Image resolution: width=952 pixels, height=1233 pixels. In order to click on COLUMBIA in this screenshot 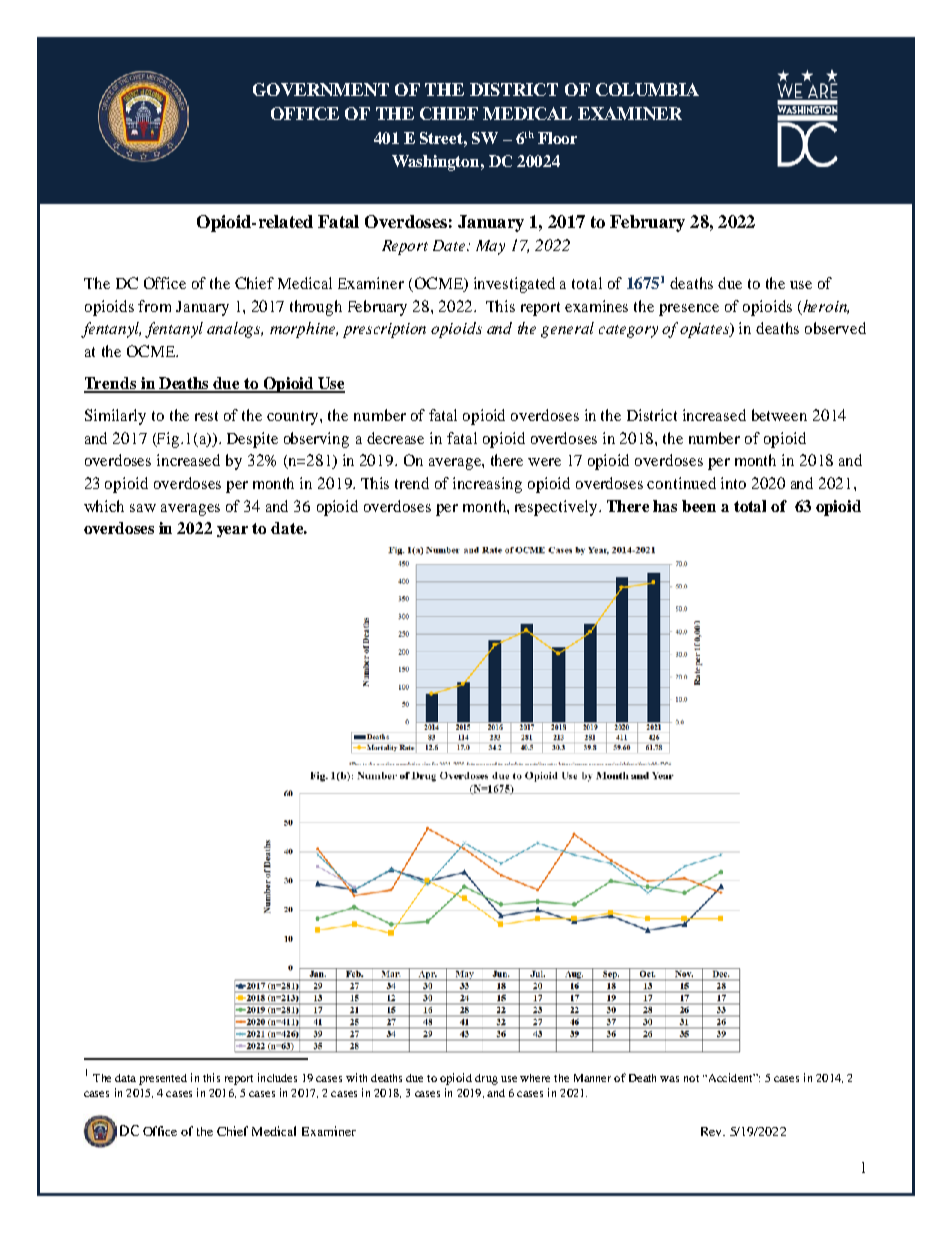, I will do `click(647, 89)`.
